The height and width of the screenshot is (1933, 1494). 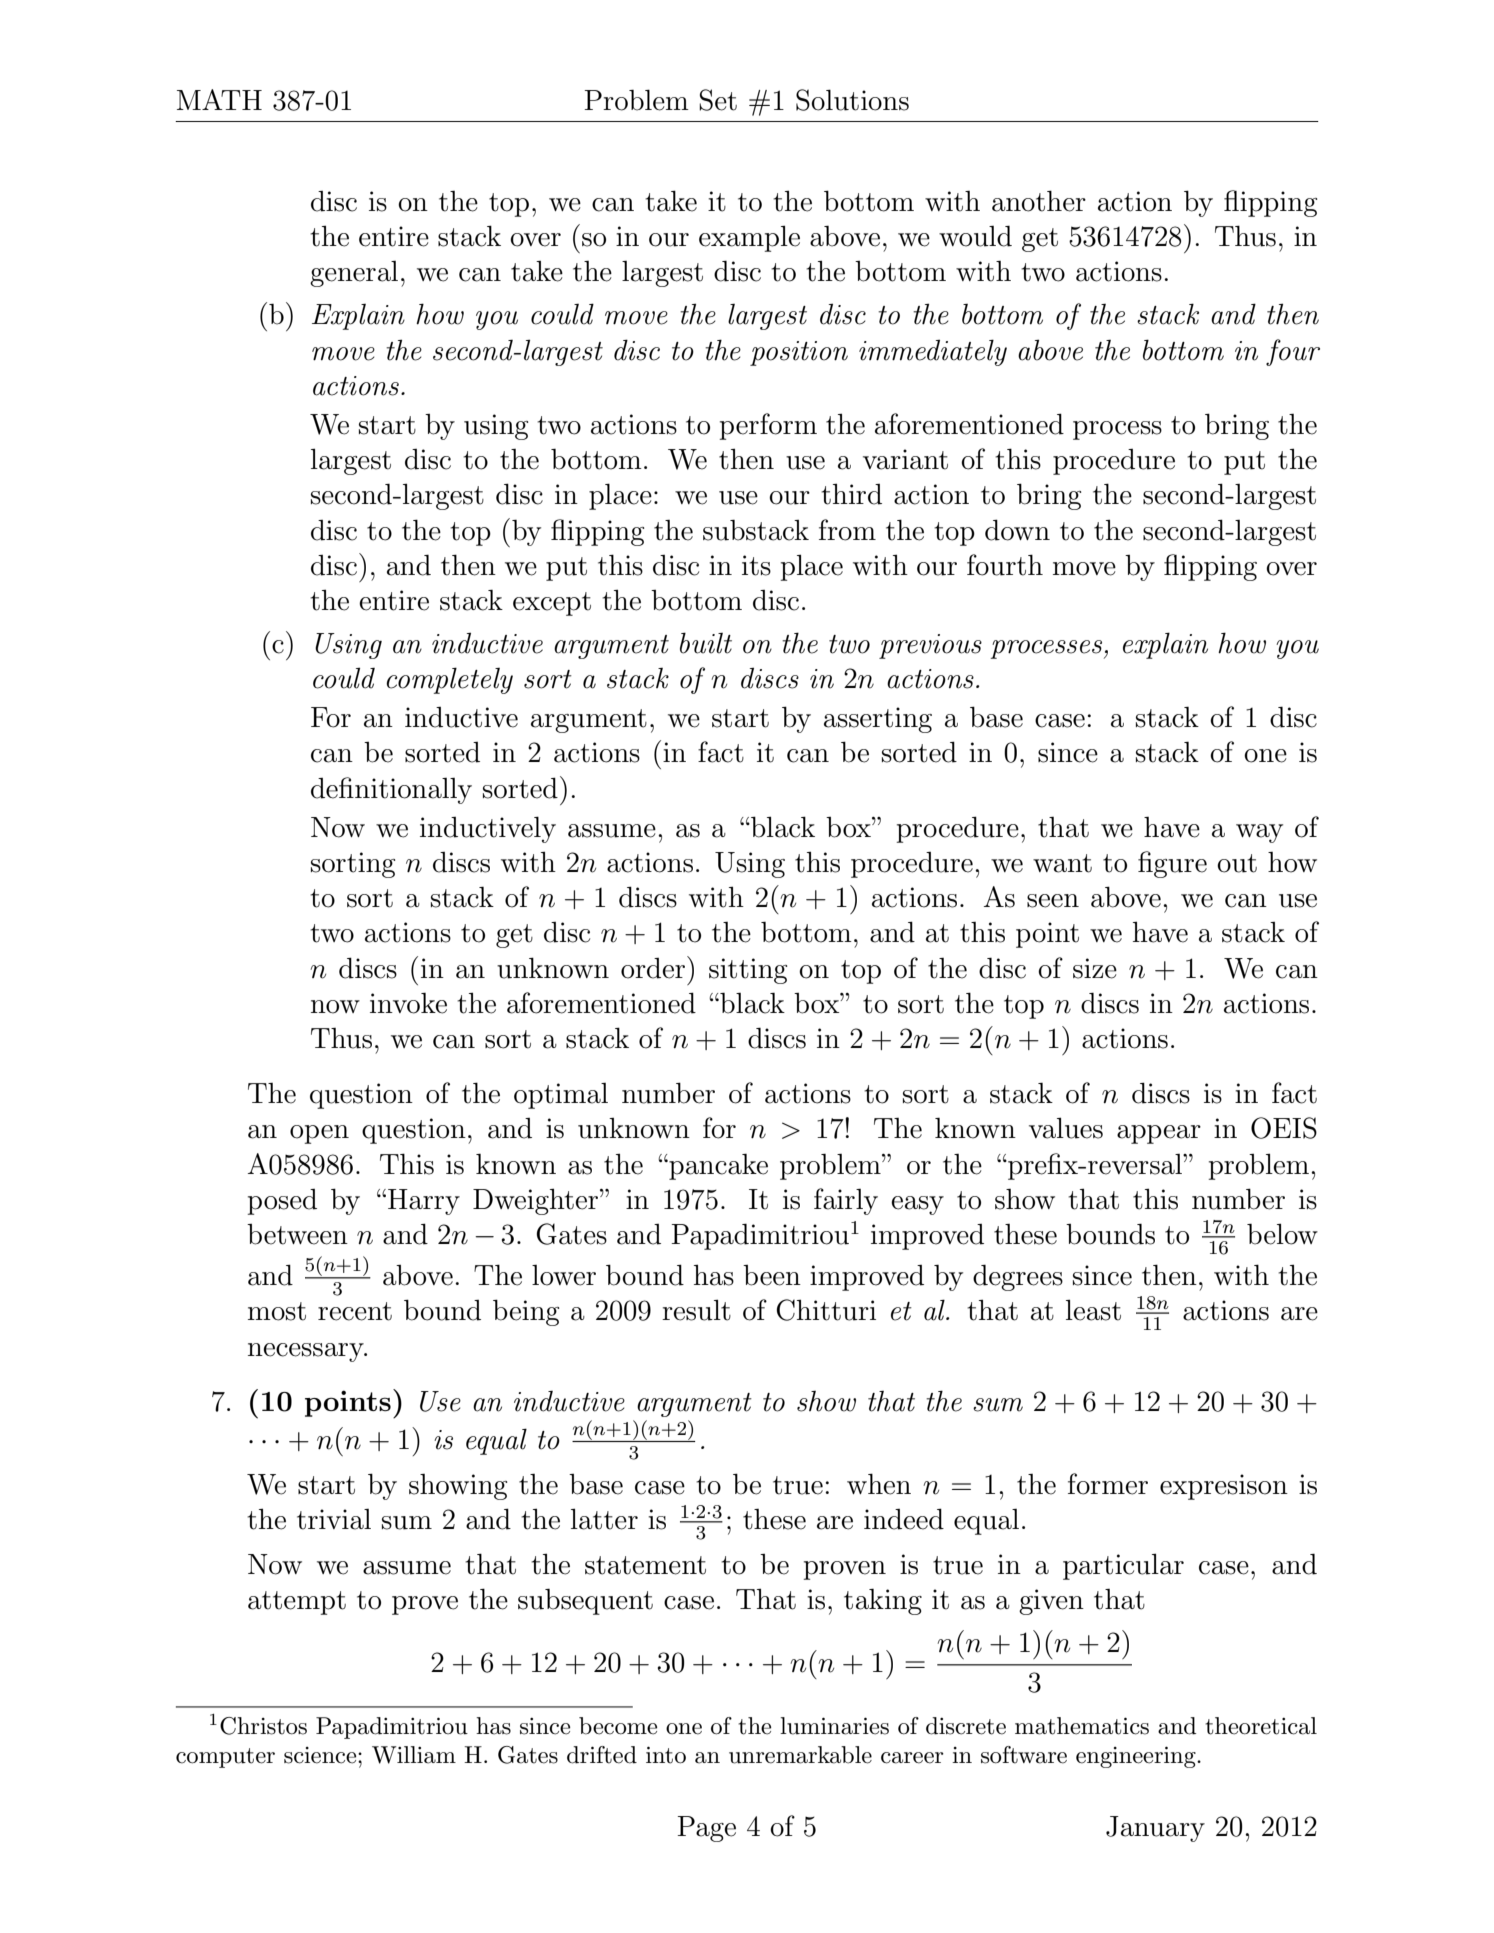 What do you see at coordinates (800, 1755) in the screenshot?
I see `unremarkable` at bounding box center [800, 1755].
